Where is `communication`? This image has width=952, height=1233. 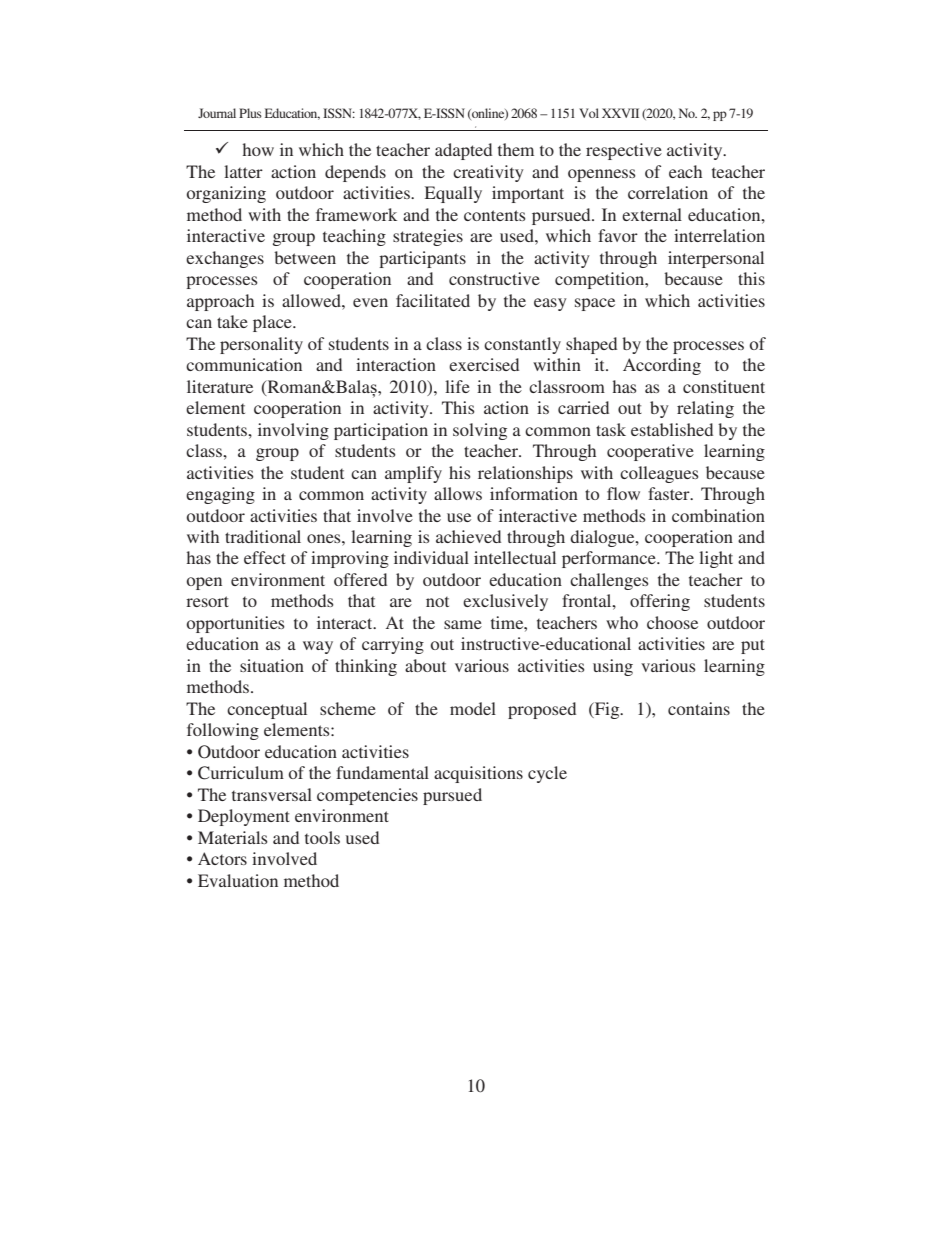
communication is located at coordinates (244, 364).
